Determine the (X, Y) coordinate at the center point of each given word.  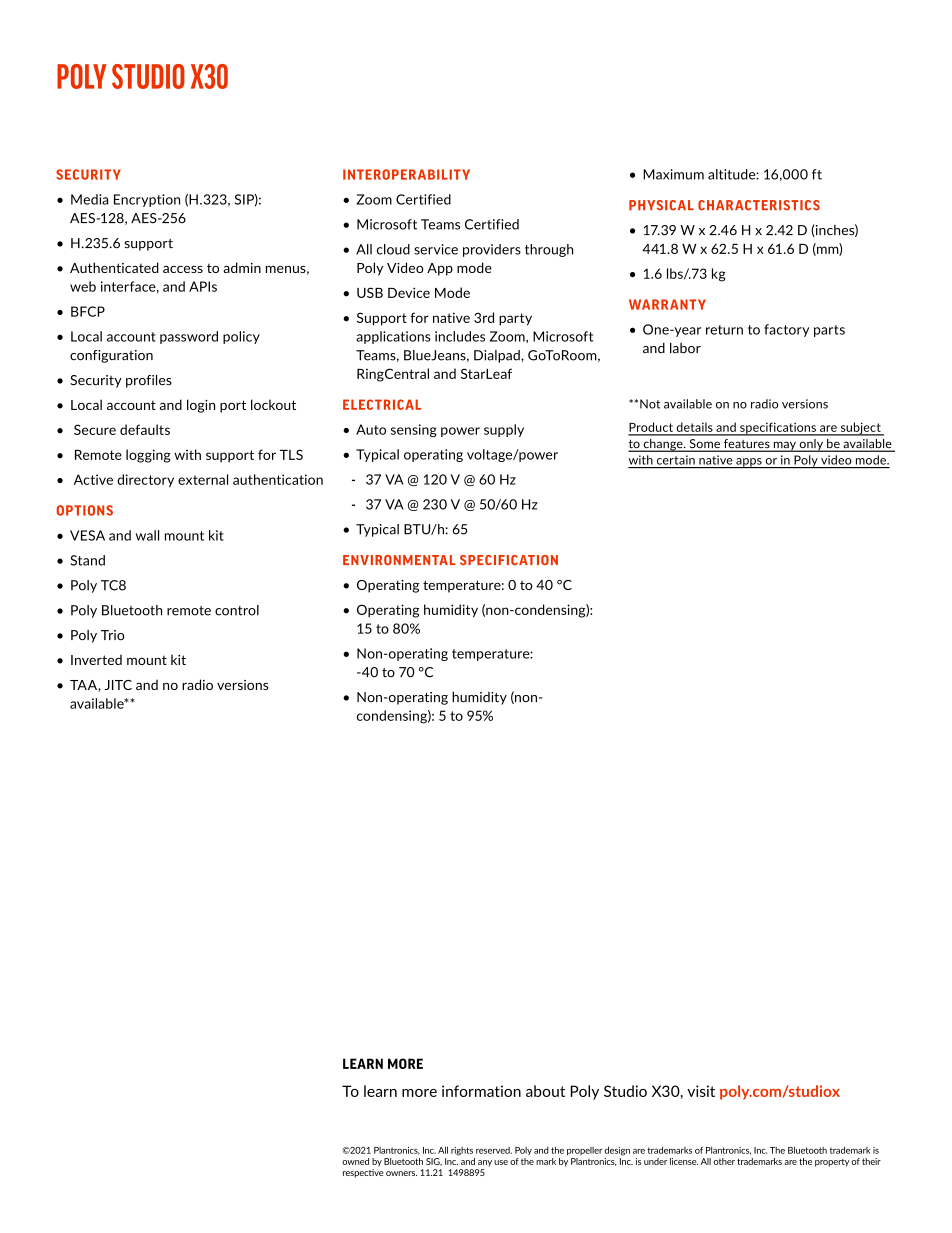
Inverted (96, 659)
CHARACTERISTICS (759, 205)
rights (462, 1151)
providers (492, 250)
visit (701, 1091)
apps (749, 463)
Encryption (147, 200)
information (481, 1091)
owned (355, 1161)
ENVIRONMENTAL (399, 560)
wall (147, 535)
